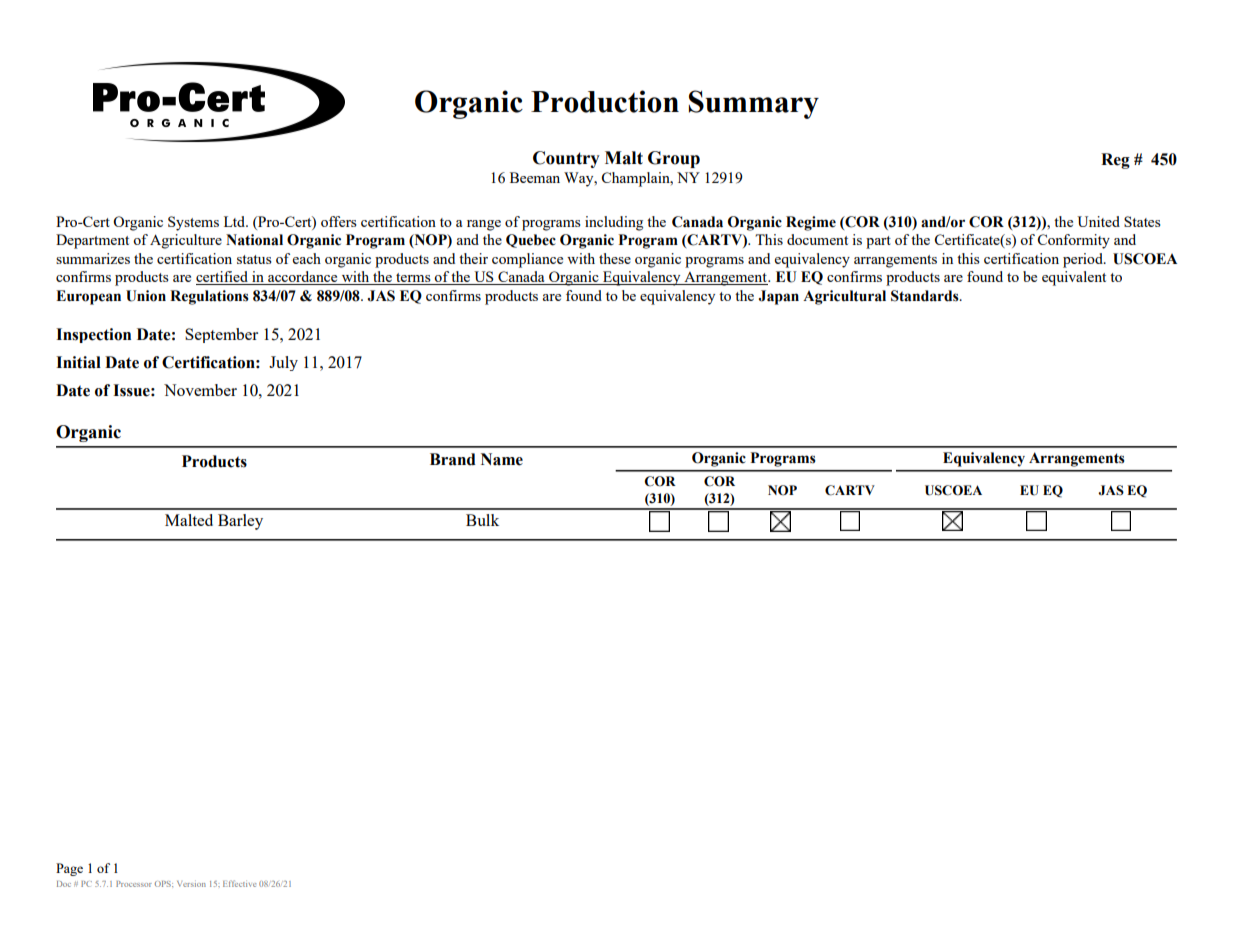 Image resolution: width=1233 pixels, height=952 pixels. What do you see at coordinates (239, 883) in the image?
I see `Effective` at bounding box center [239, 883].
